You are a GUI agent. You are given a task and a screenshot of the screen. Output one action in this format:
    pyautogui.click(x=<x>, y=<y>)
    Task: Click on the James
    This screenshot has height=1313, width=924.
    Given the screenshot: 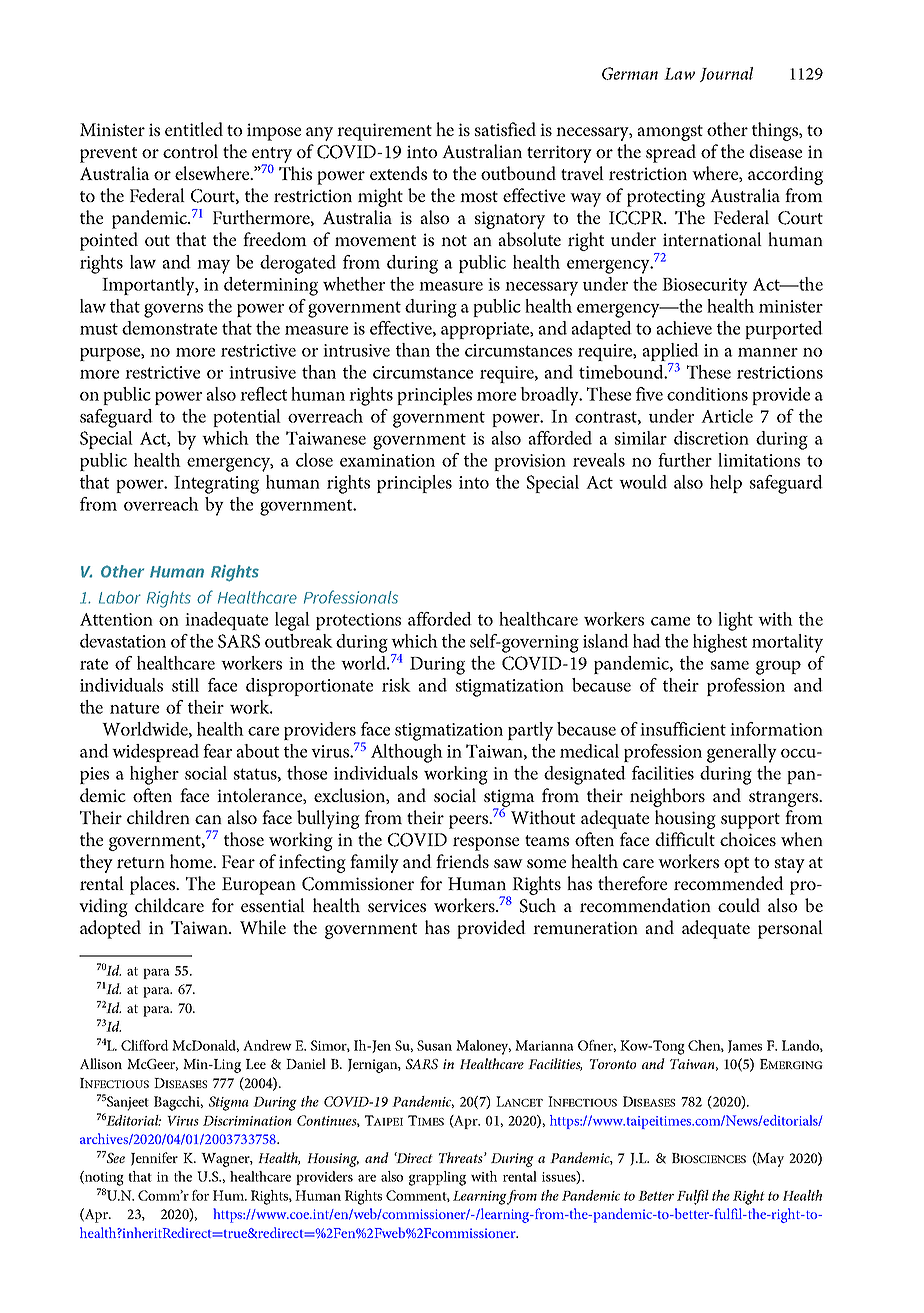 What is the action you would take?
    pyautogui.click(x=745, y=1046)
